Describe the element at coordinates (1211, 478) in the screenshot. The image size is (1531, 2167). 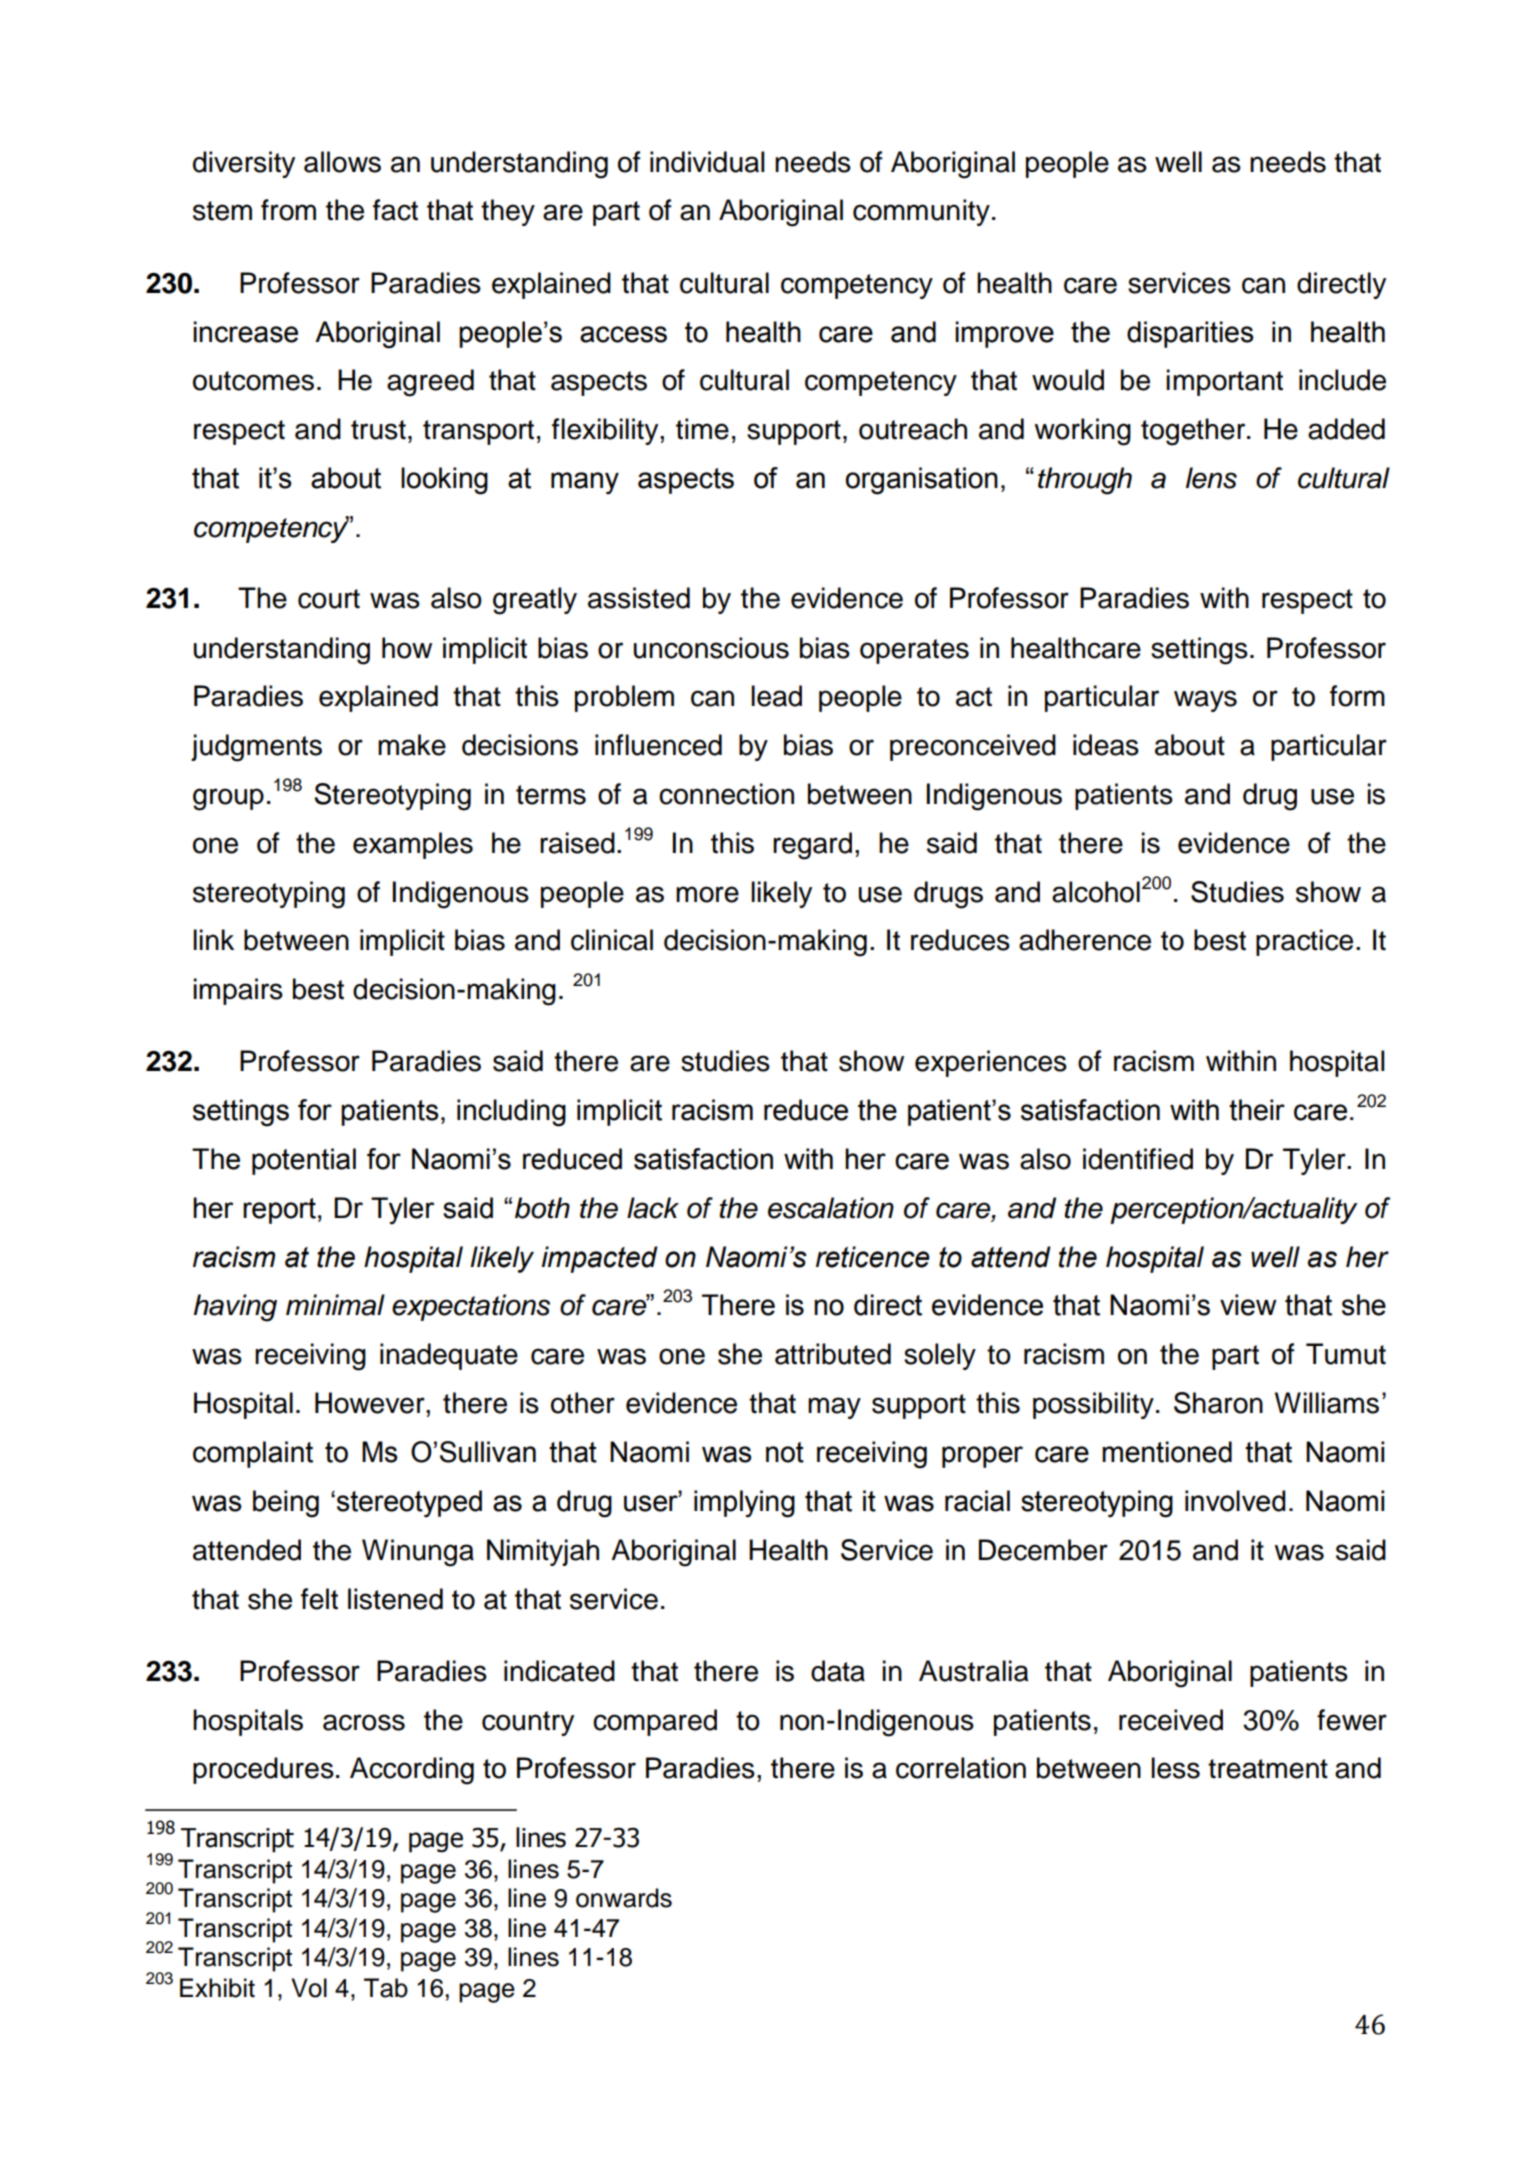
I see `lens` at that location.
